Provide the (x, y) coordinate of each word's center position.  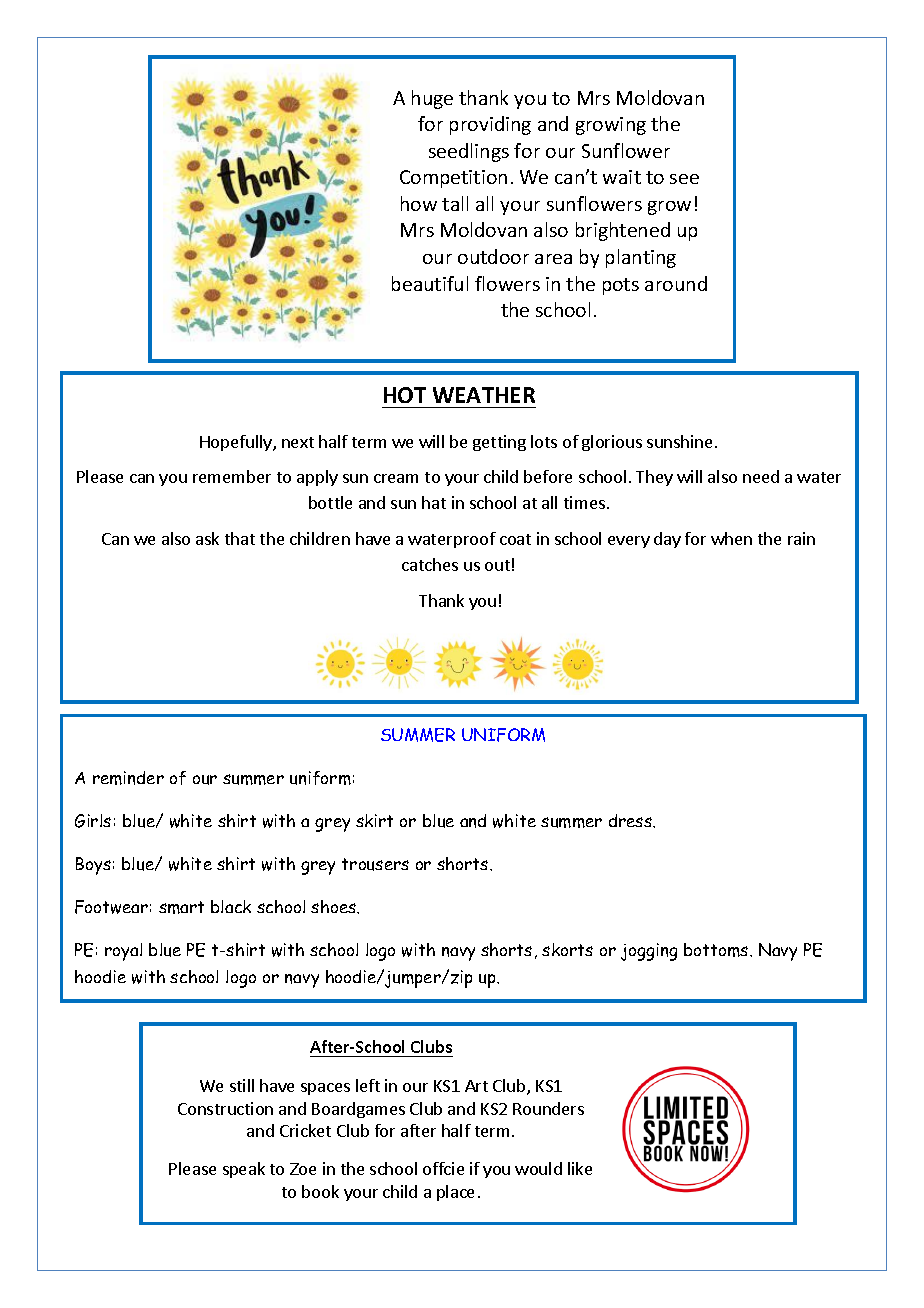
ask (207, 538)
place (455, 1193)
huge (432, 99)
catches (430, 564)
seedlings (469, 152)
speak (244, 1170)
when (731, 538)
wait (622, 177)
